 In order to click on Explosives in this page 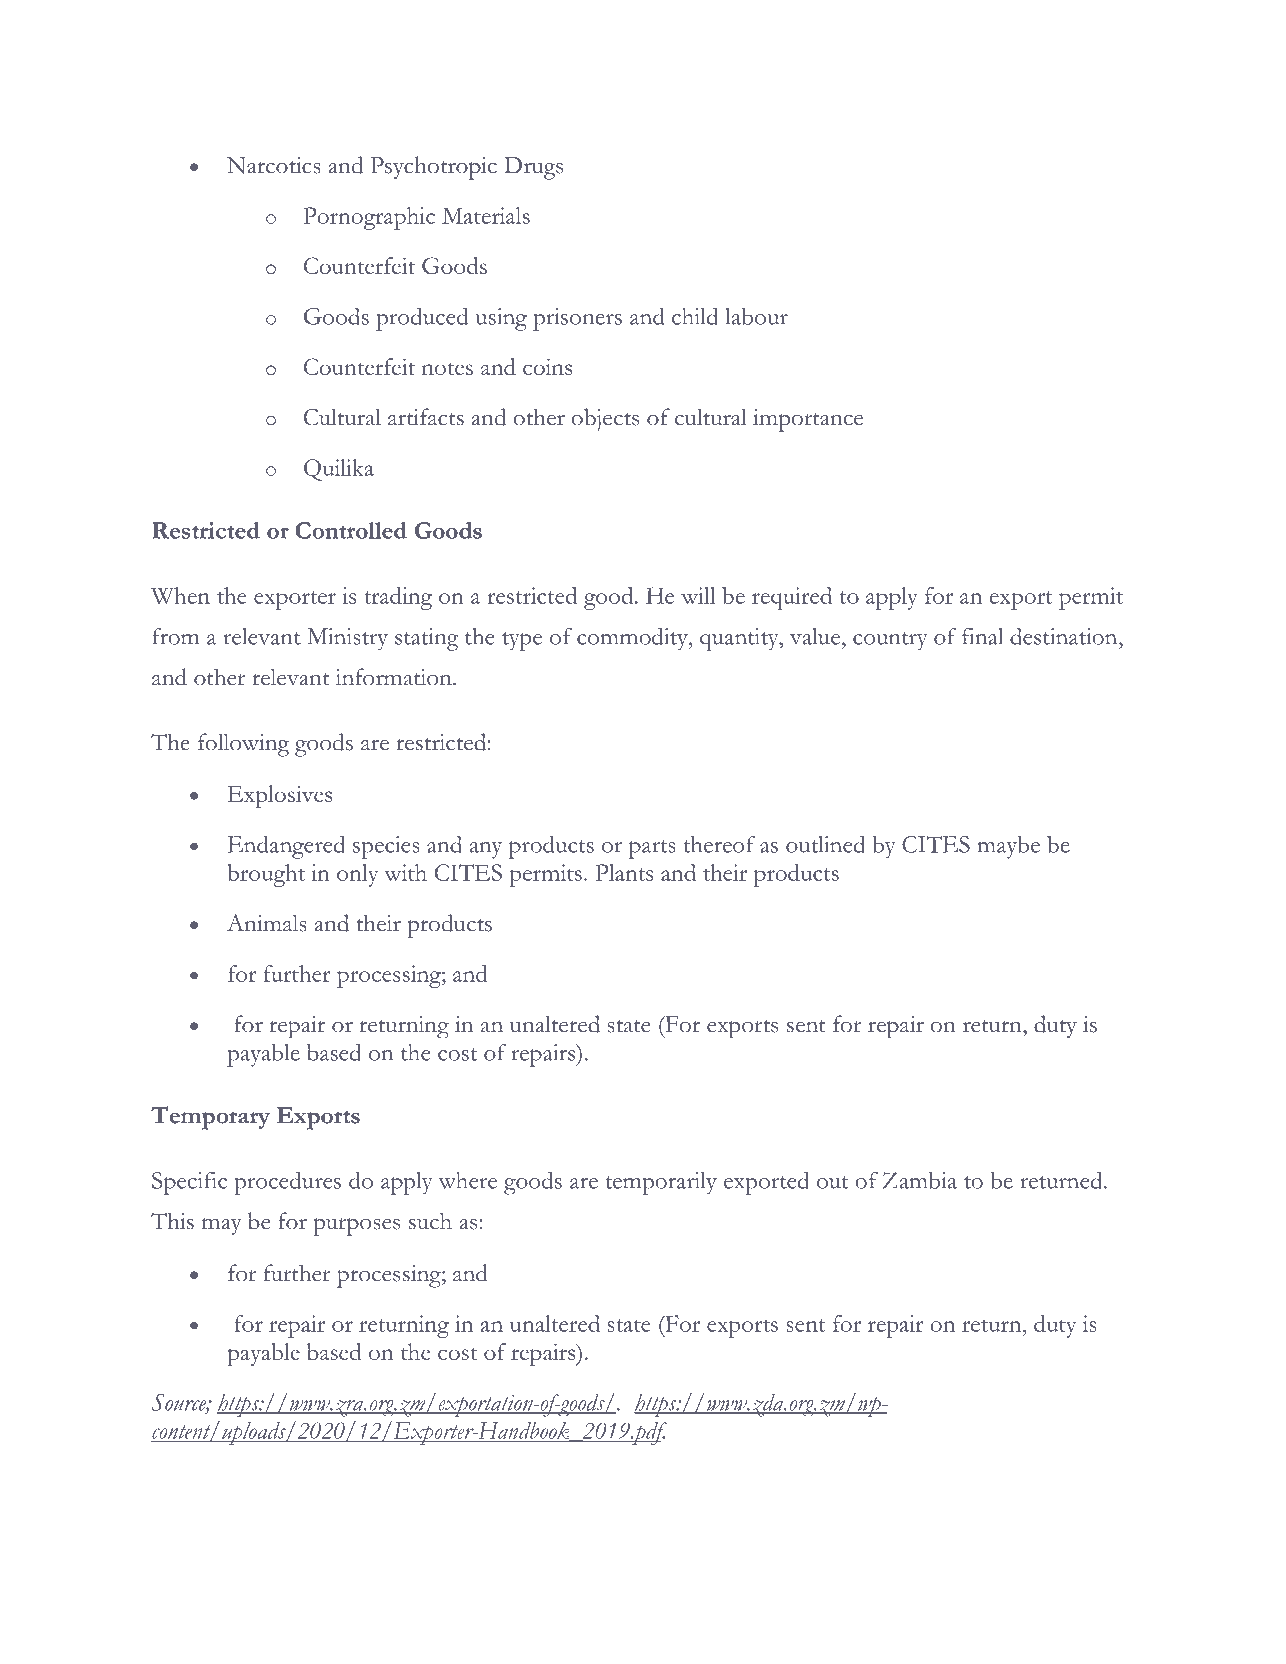, I will do `click(280, 796)`.
